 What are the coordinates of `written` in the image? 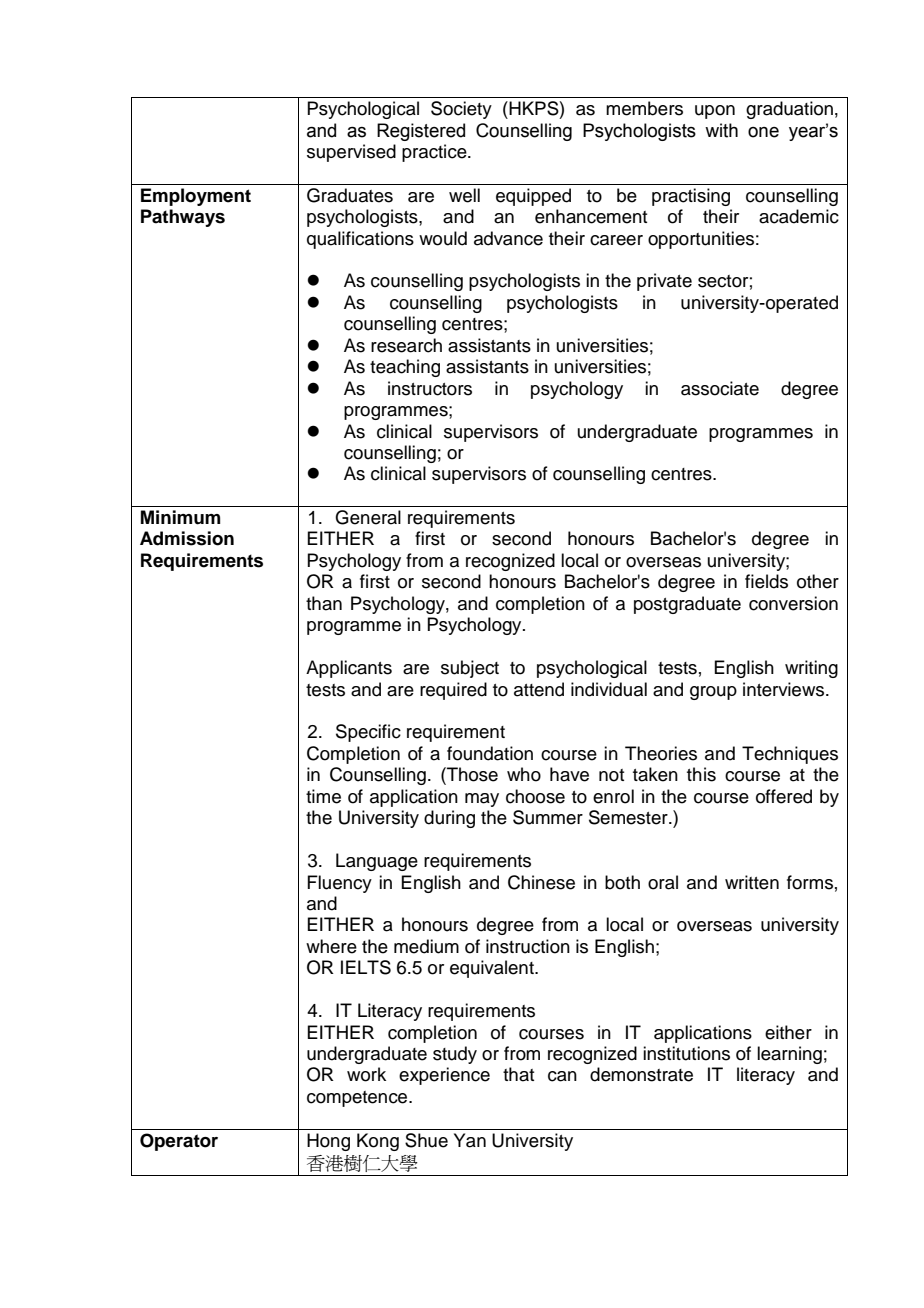 It's located at (752, 882).
